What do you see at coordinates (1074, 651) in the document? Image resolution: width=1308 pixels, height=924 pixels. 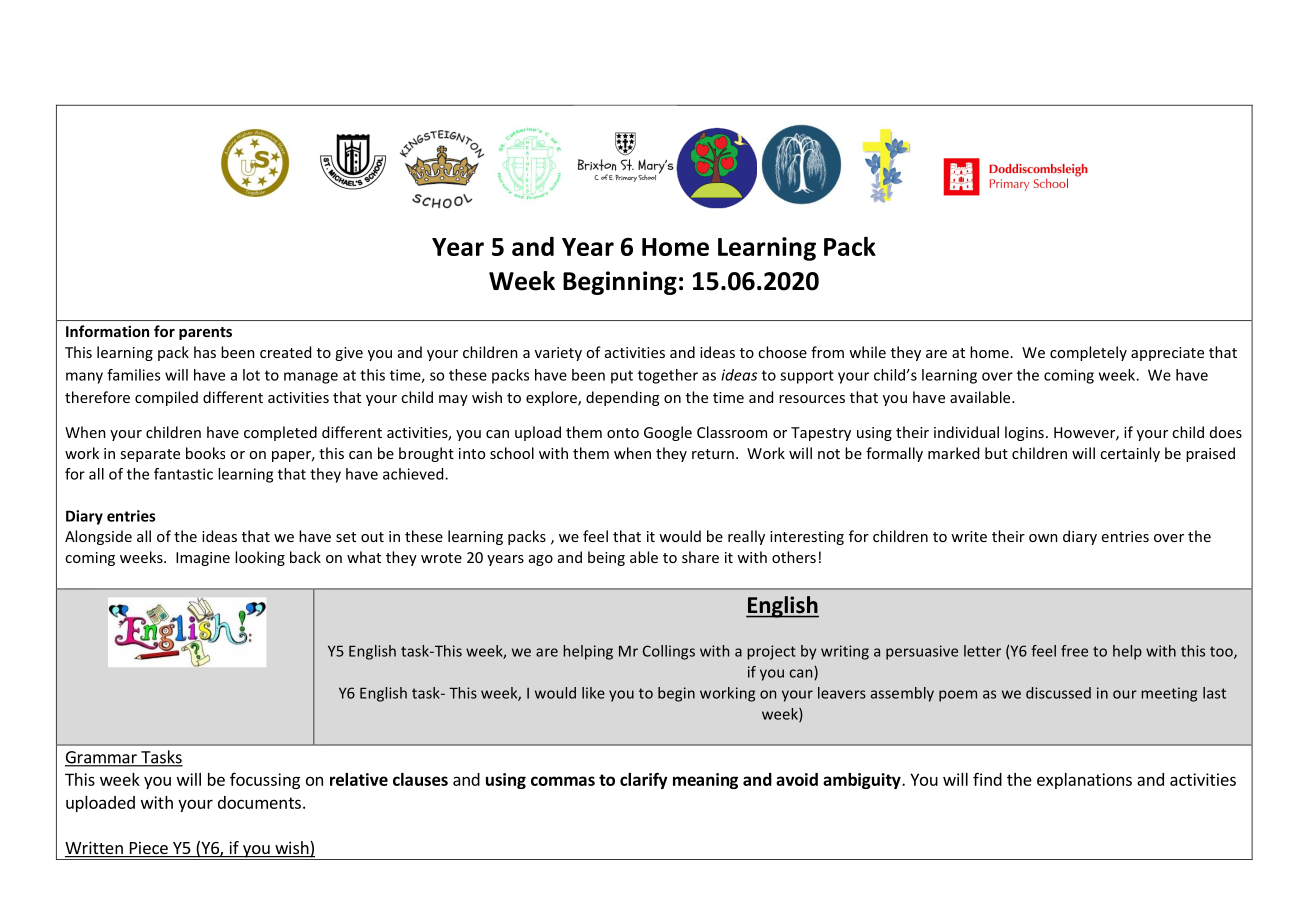 I see `free` at bounding box center [1074, 651].
